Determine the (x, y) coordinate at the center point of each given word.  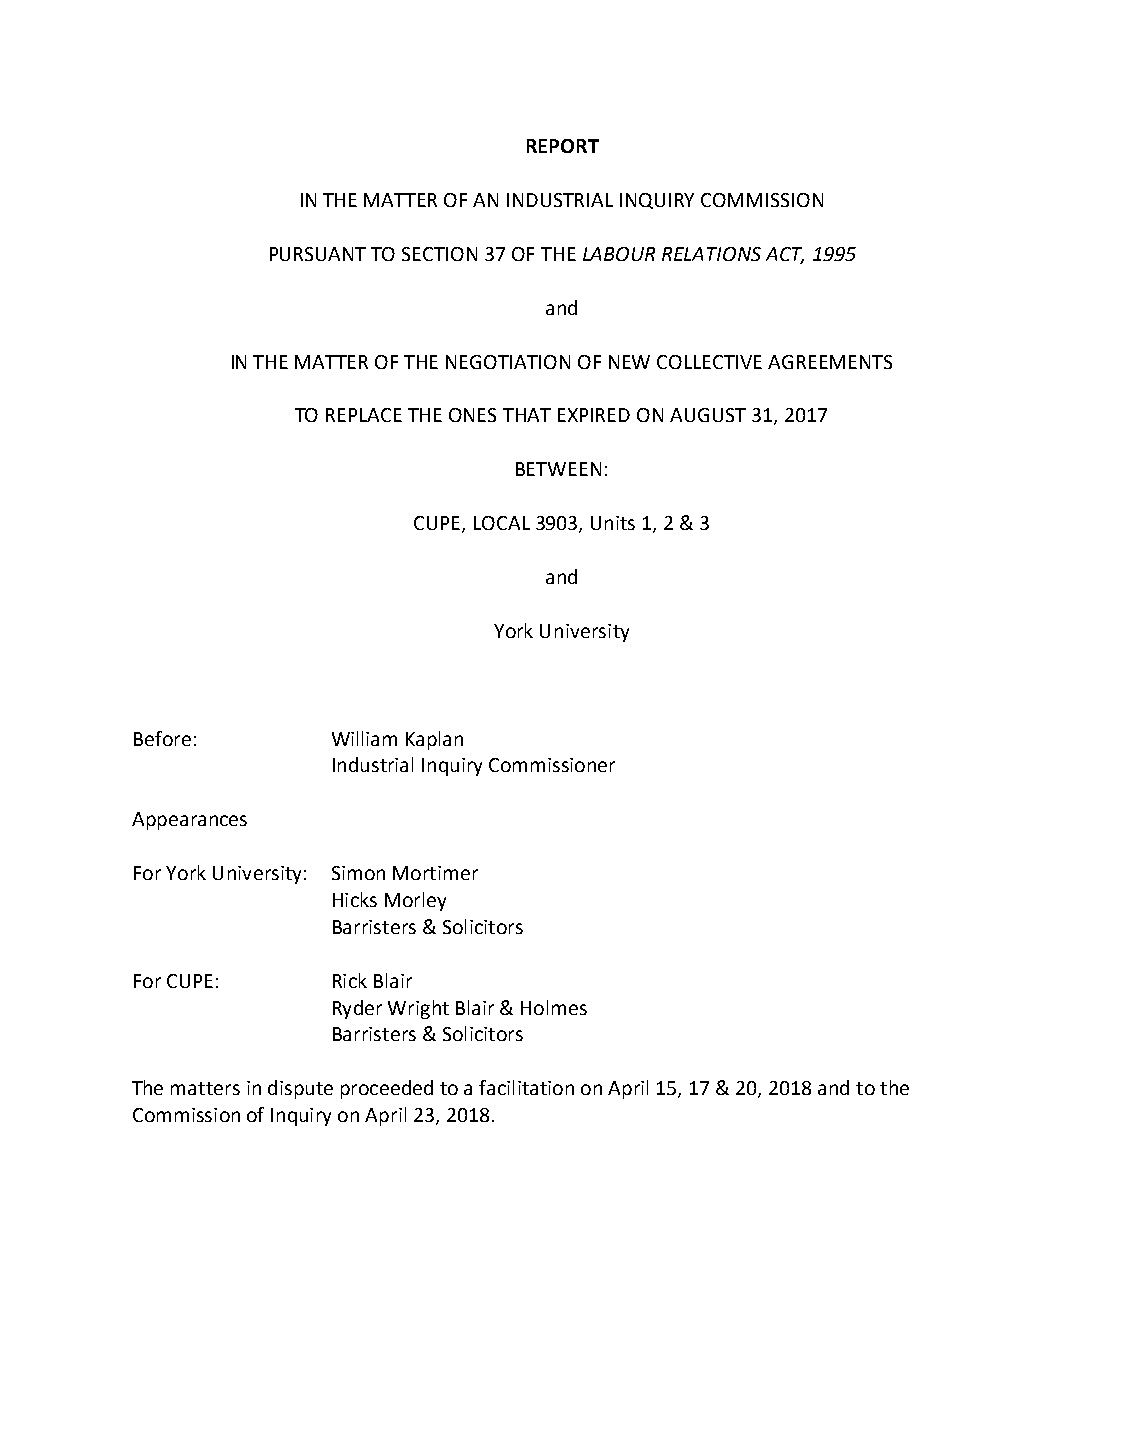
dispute (300, 1089)
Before (162, 738)
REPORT (563, 146)
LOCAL (502, 523)
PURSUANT (318, 254)
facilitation (526, 1087)
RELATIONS (711, 254)
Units (613, 523)
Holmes (554, 1007)
